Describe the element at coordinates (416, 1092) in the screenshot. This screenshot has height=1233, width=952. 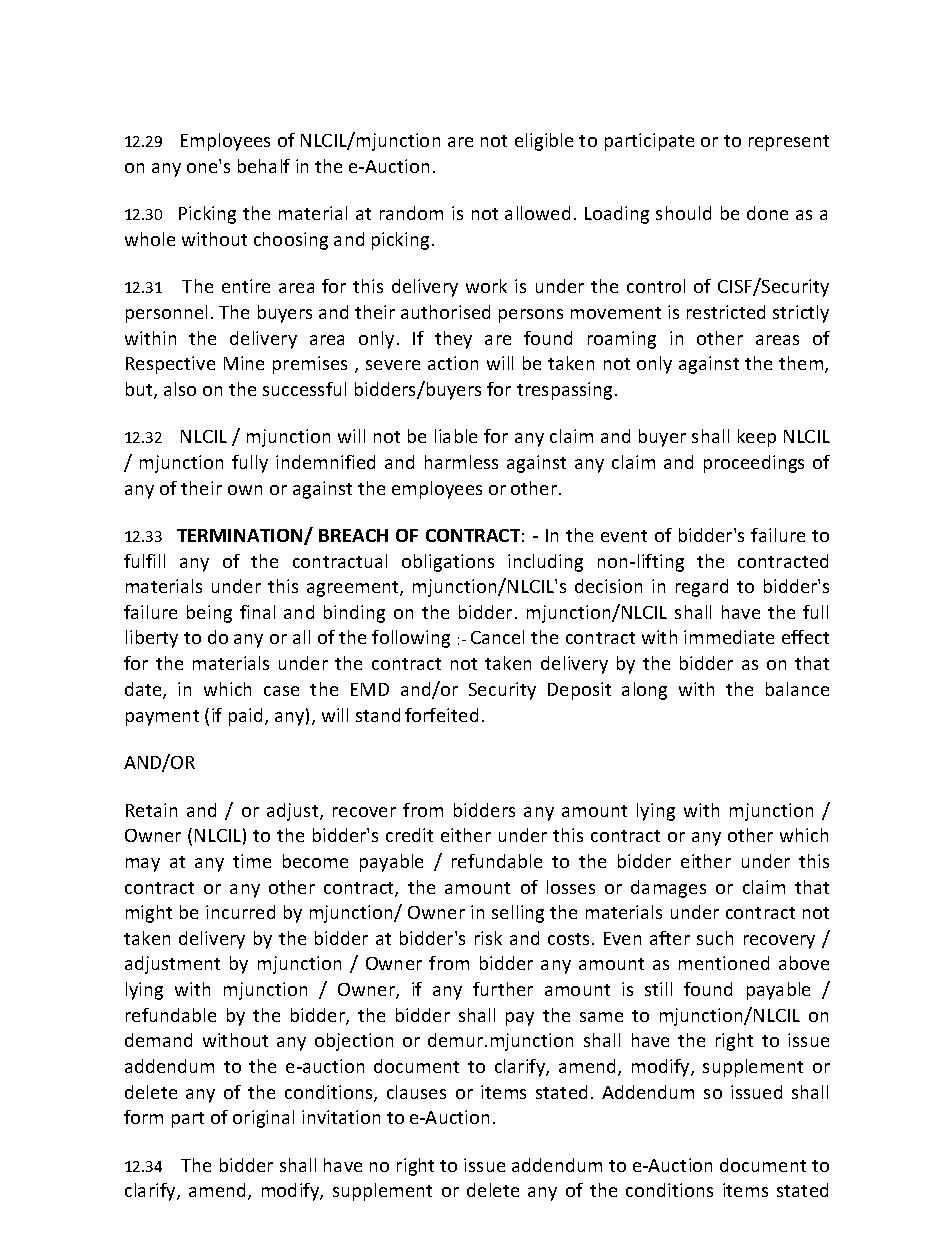
I see `clauses` at that location.
